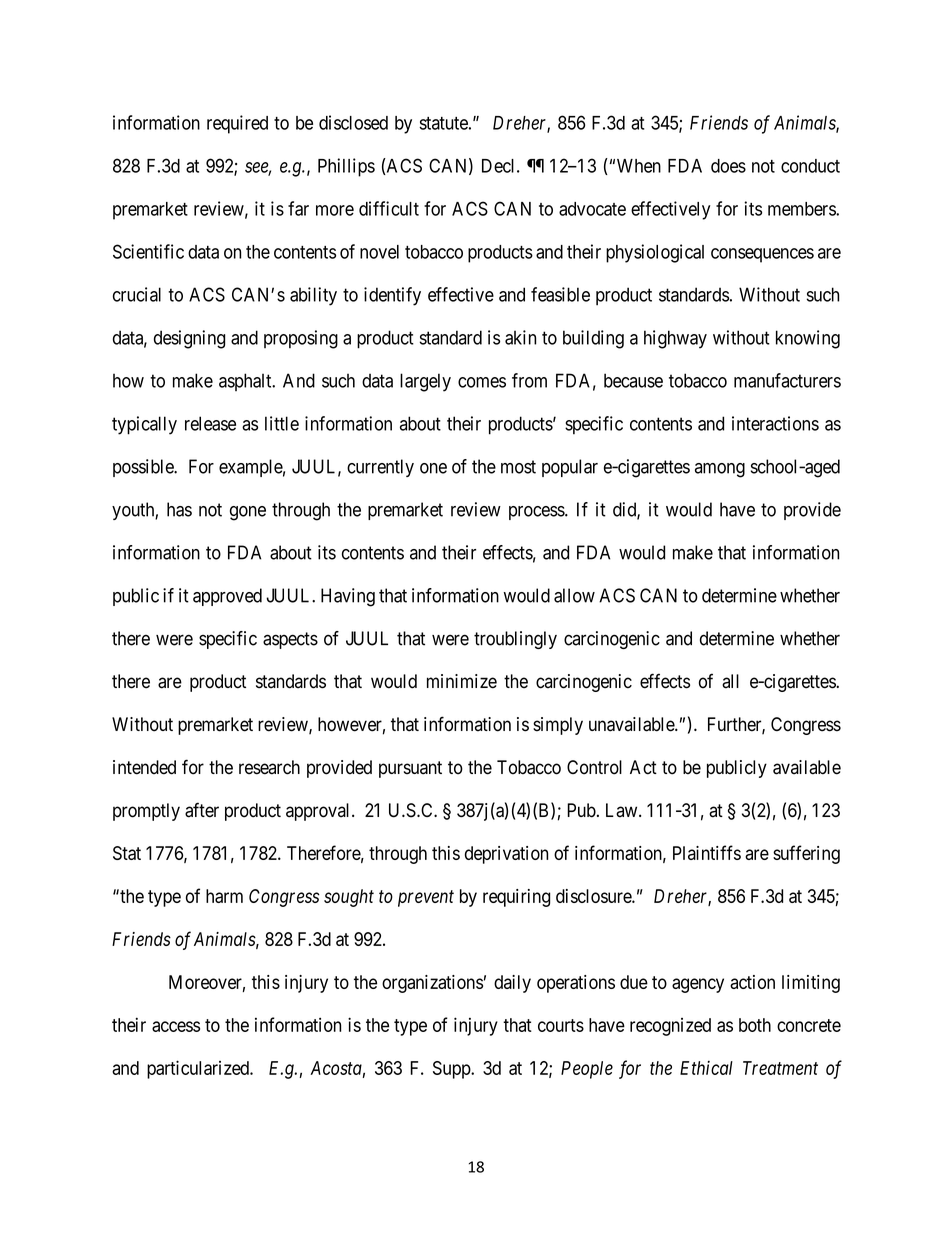  I want to click on harm, so click(224, 896).
